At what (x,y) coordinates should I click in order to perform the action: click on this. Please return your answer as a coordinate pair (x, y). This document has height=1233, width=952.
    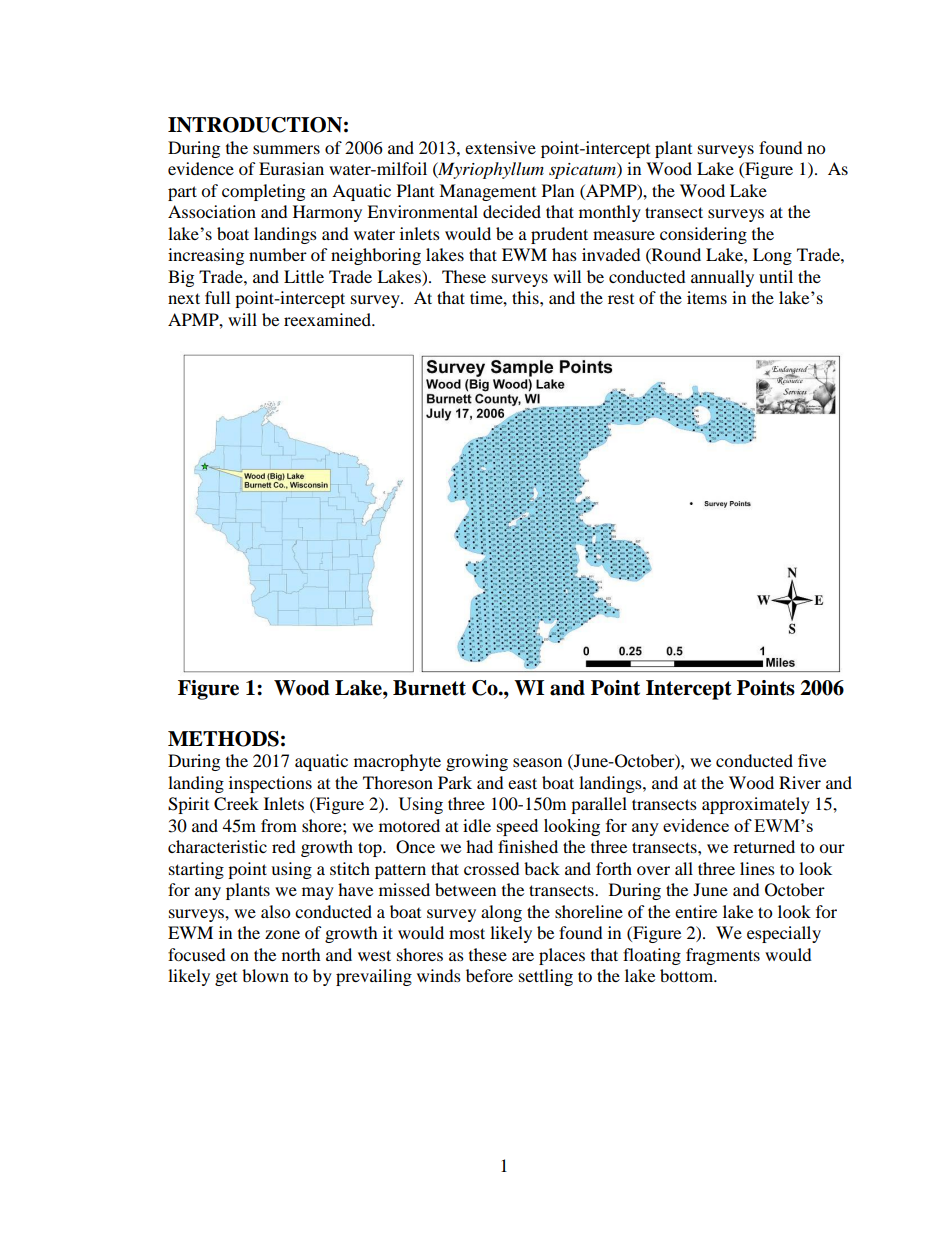
    Looking at the image, I should click on (526, 297).
